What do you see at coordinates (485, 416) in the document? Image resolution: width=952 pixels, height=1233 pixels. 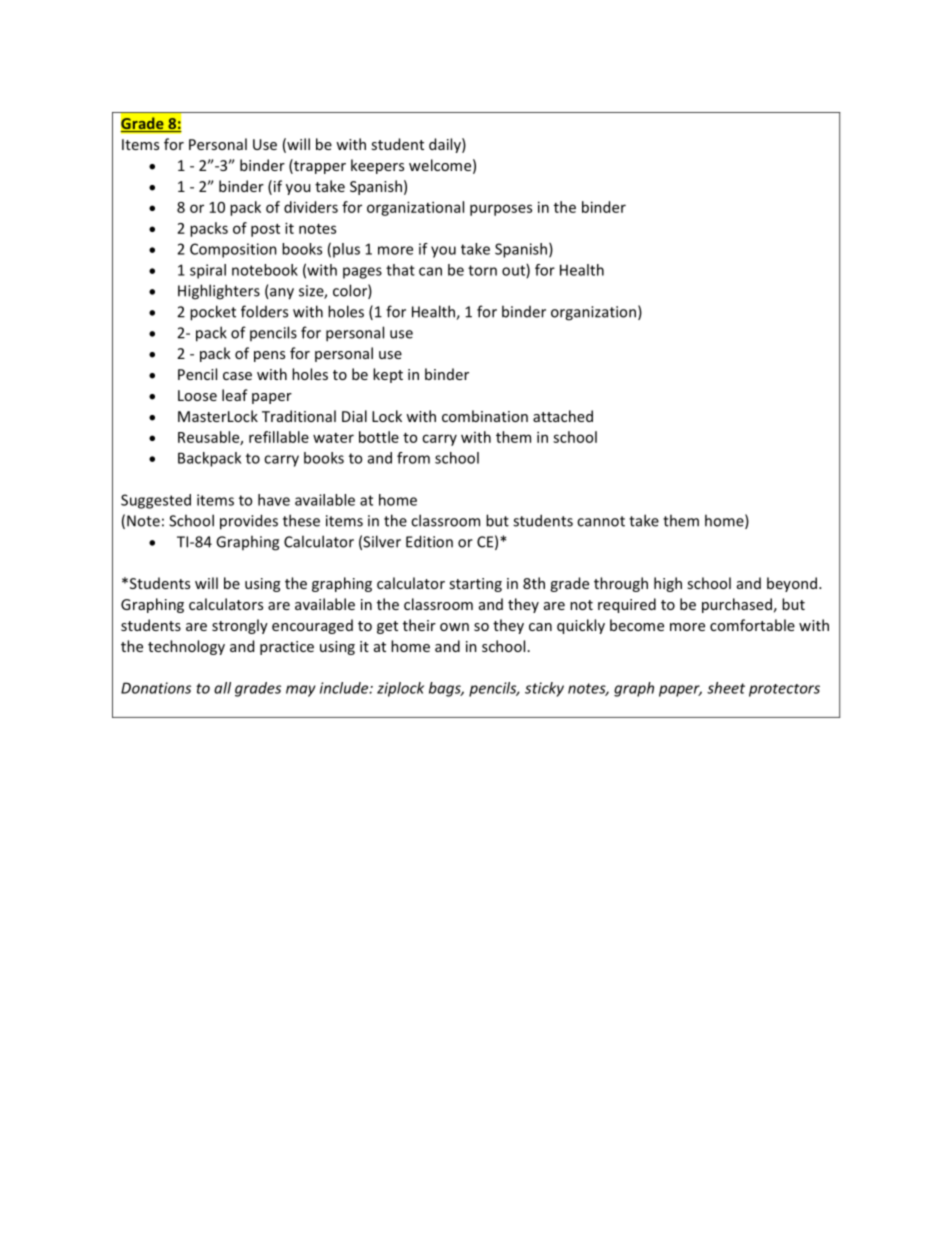 I see `combination` at bounding box center [485, 416].
